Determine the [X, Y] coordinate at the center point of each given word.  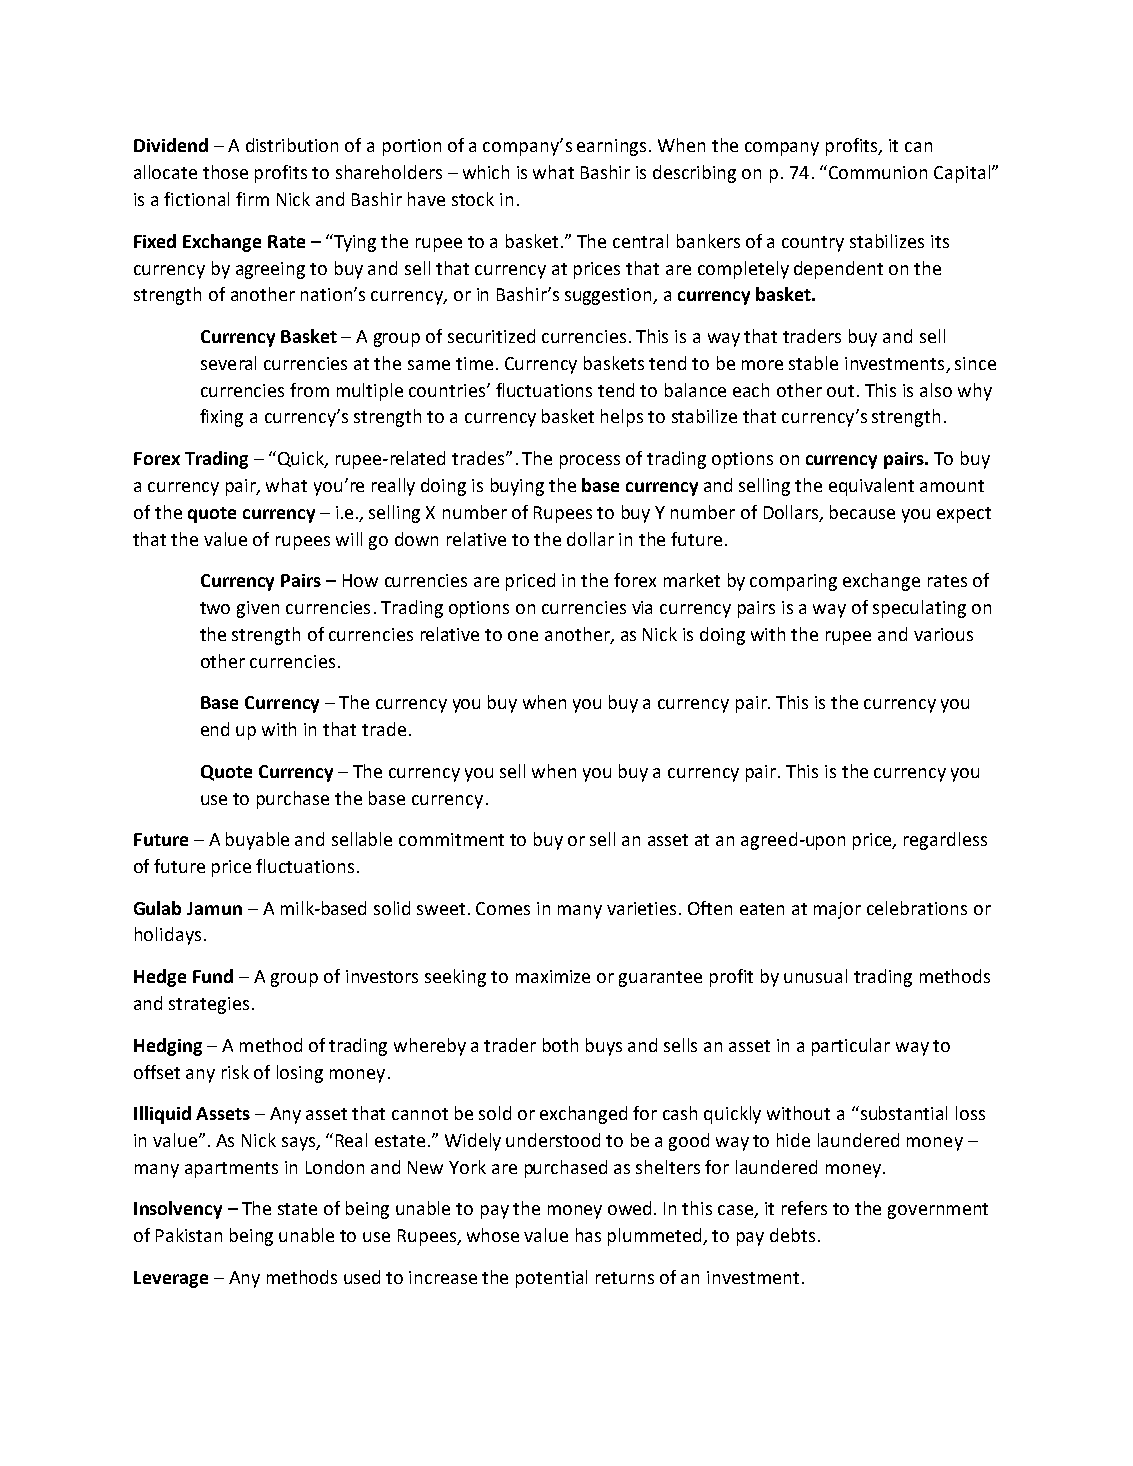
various [943, 634]
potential [551, 1279]
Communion [878, 172]
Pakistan [189, 1235]
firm [252, 199]
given [258, 609]
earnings [611, 147]
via [642, 607]
